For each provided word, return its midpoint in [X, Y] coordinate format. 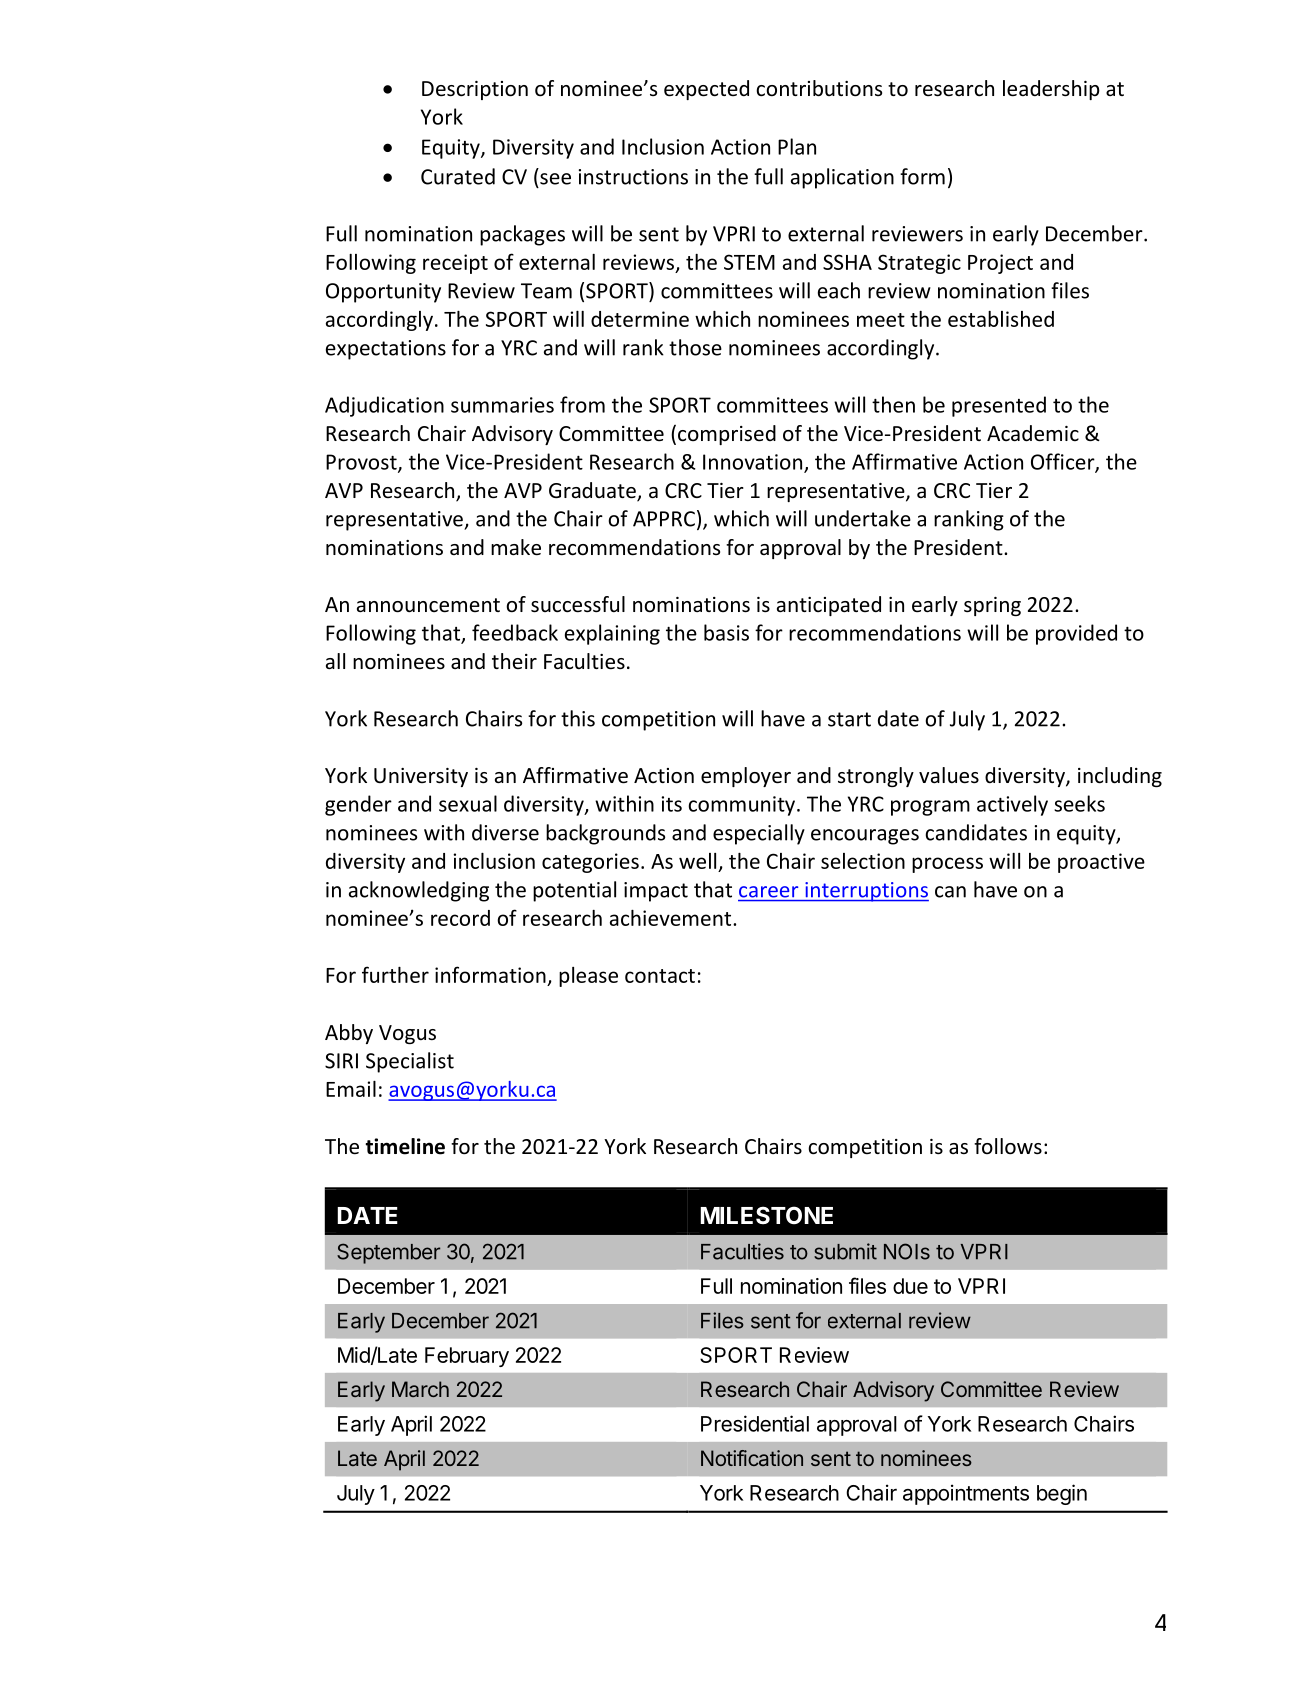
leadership [1051, 90]
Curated [458, 176]
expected [706, 90]
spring [992, 606]
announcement [428, 605]
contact [660, 976]
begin [1062, 1494]
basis [726, 632]
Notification [752, 1458]
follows [1008, 1146]
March [420, 1389]
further [395, 974]
